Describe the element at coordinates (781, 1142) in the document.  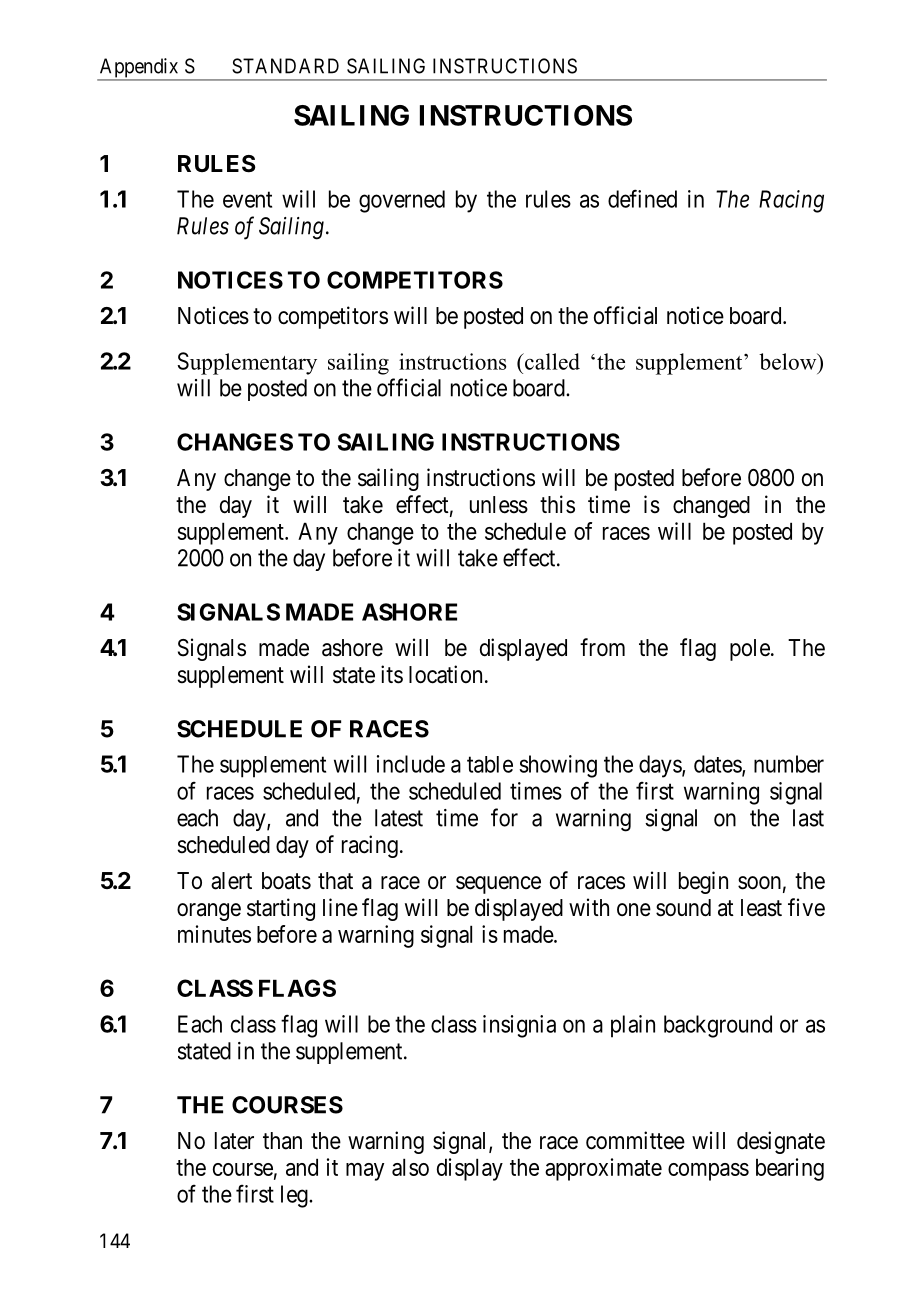
I see `designate` at that location.
